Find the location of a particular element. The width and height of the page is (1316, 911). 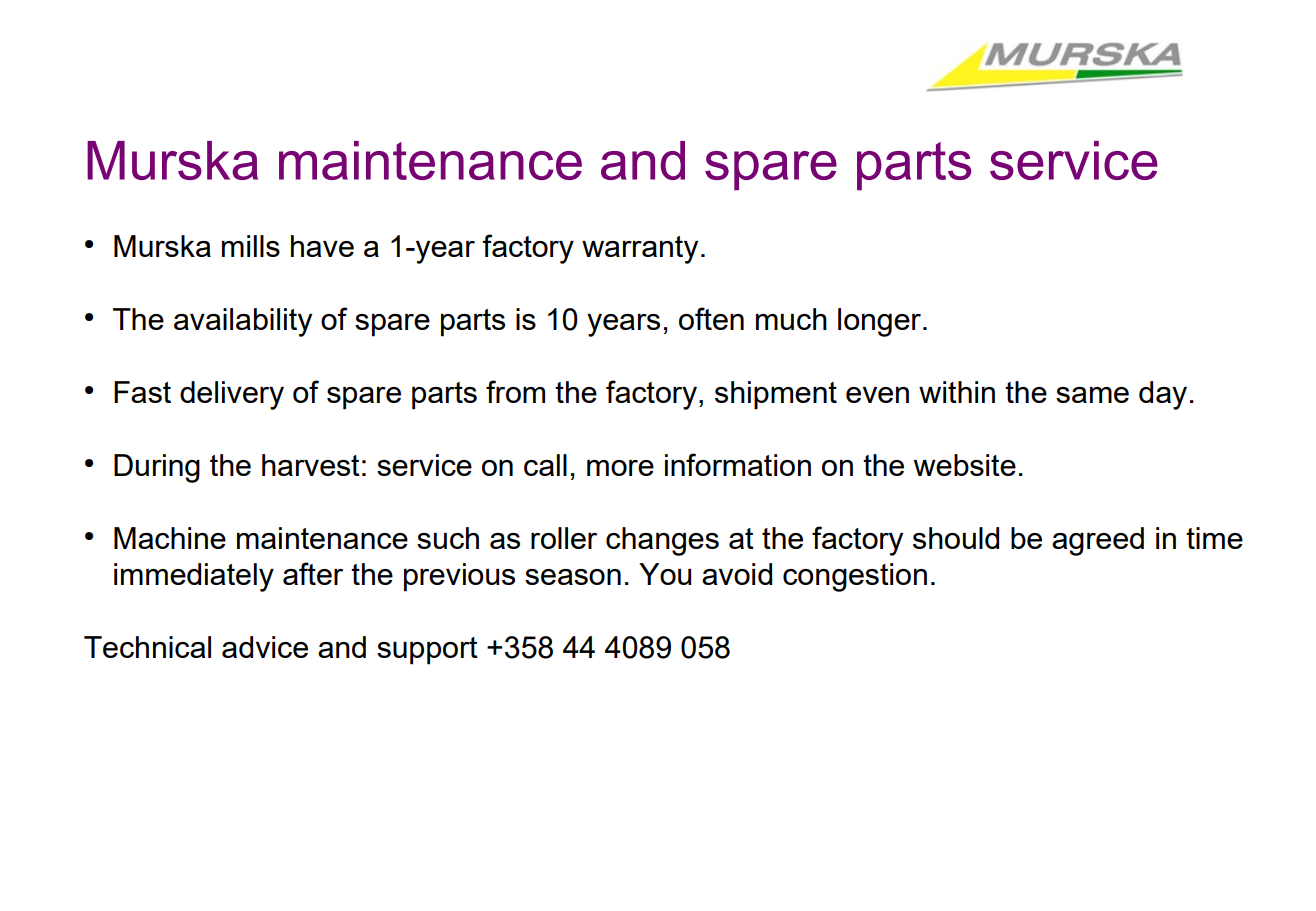

congestion is located at coordinates (855, 577).
